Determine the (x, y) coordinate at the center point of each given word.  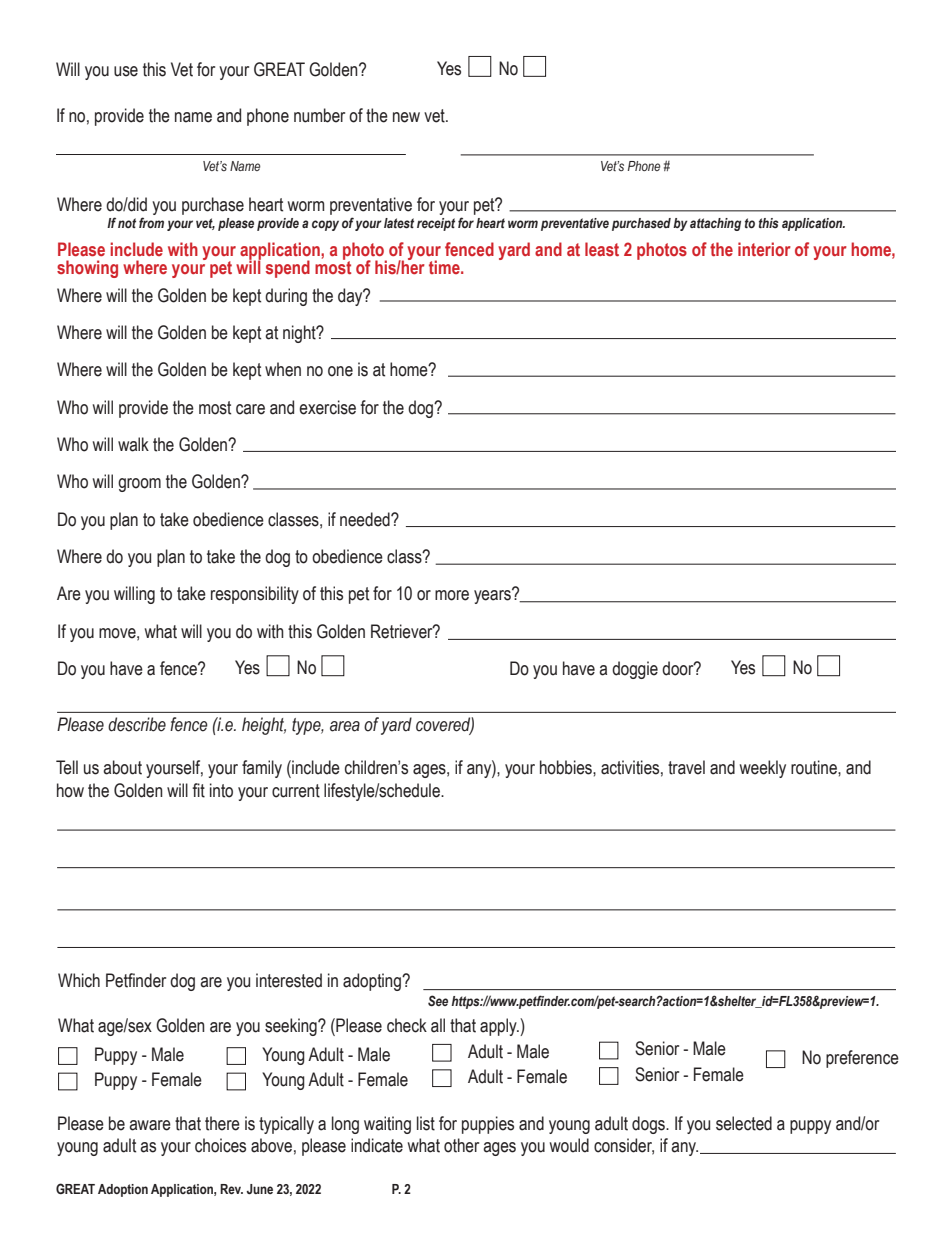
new (406, 117)
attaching (715, 224)
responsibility (255, 595)
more (452, 595)
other (461, 1145)
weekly (763, 769)
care (250, 409)
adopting (373, 982)
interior (764, 249)
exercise (327, 407)
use (126, 71)
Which (79, 980)
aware (150, 1125)
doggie (635, 670)
